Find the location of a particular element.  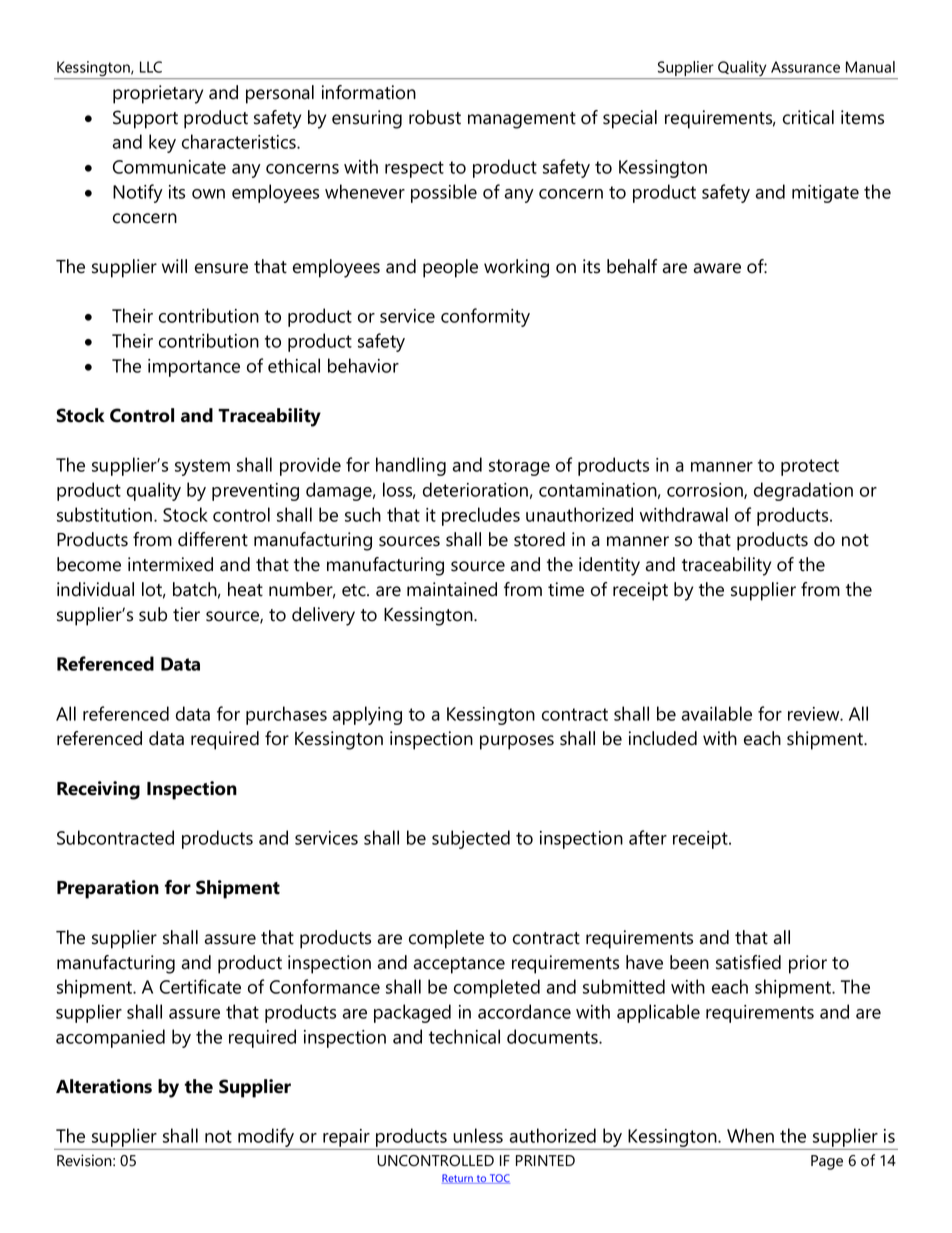

available is located at coordinates (717, 713).
